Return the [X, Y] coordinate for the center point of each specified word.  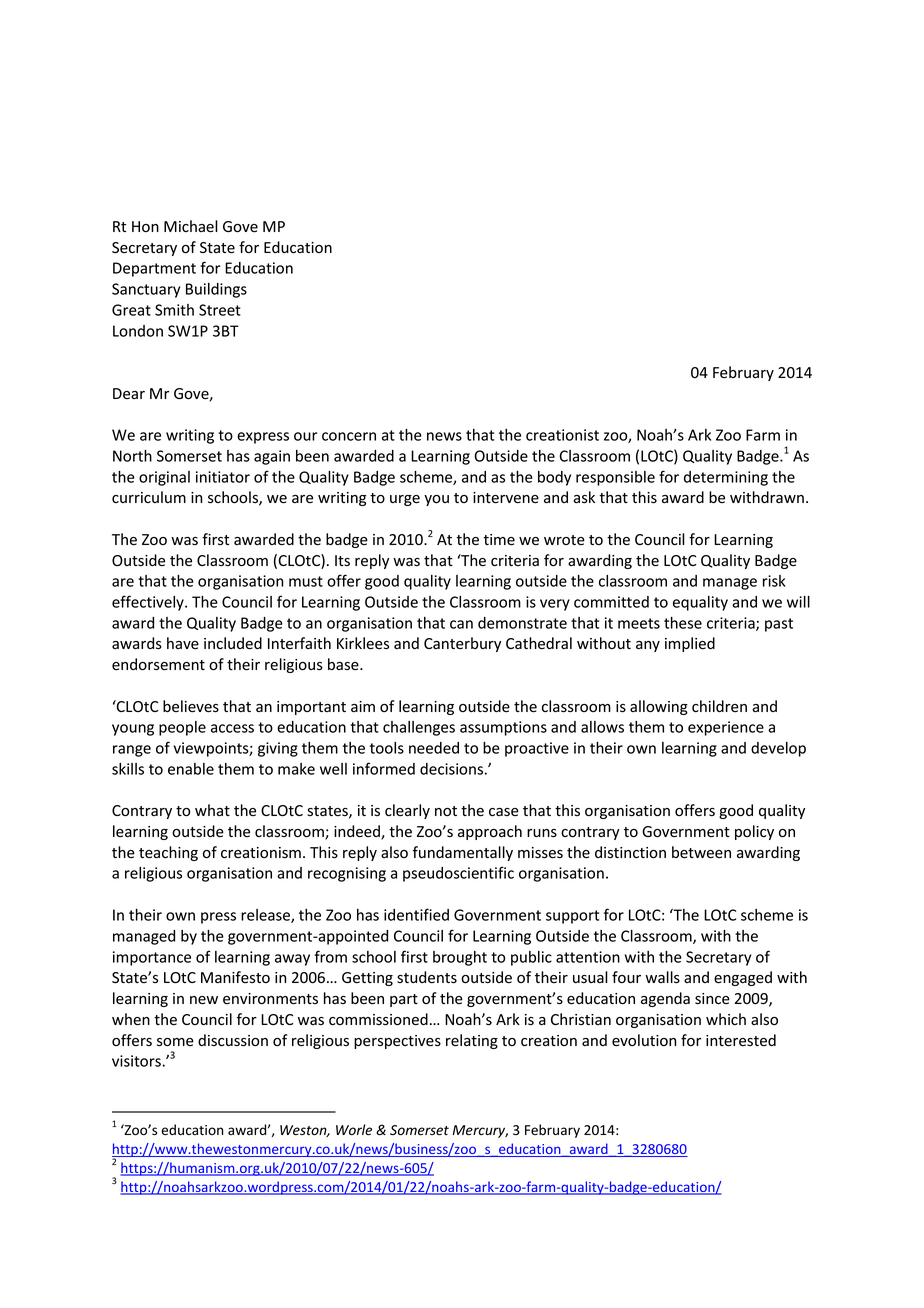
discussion [233, 1040]
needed [434, 748]
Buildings [216, 290]
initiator [223, 477]
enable [191, 769]
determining [726, 478]
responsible [615, 478]
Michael [191, 226]
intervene [506, 498]
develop [778, 749]
